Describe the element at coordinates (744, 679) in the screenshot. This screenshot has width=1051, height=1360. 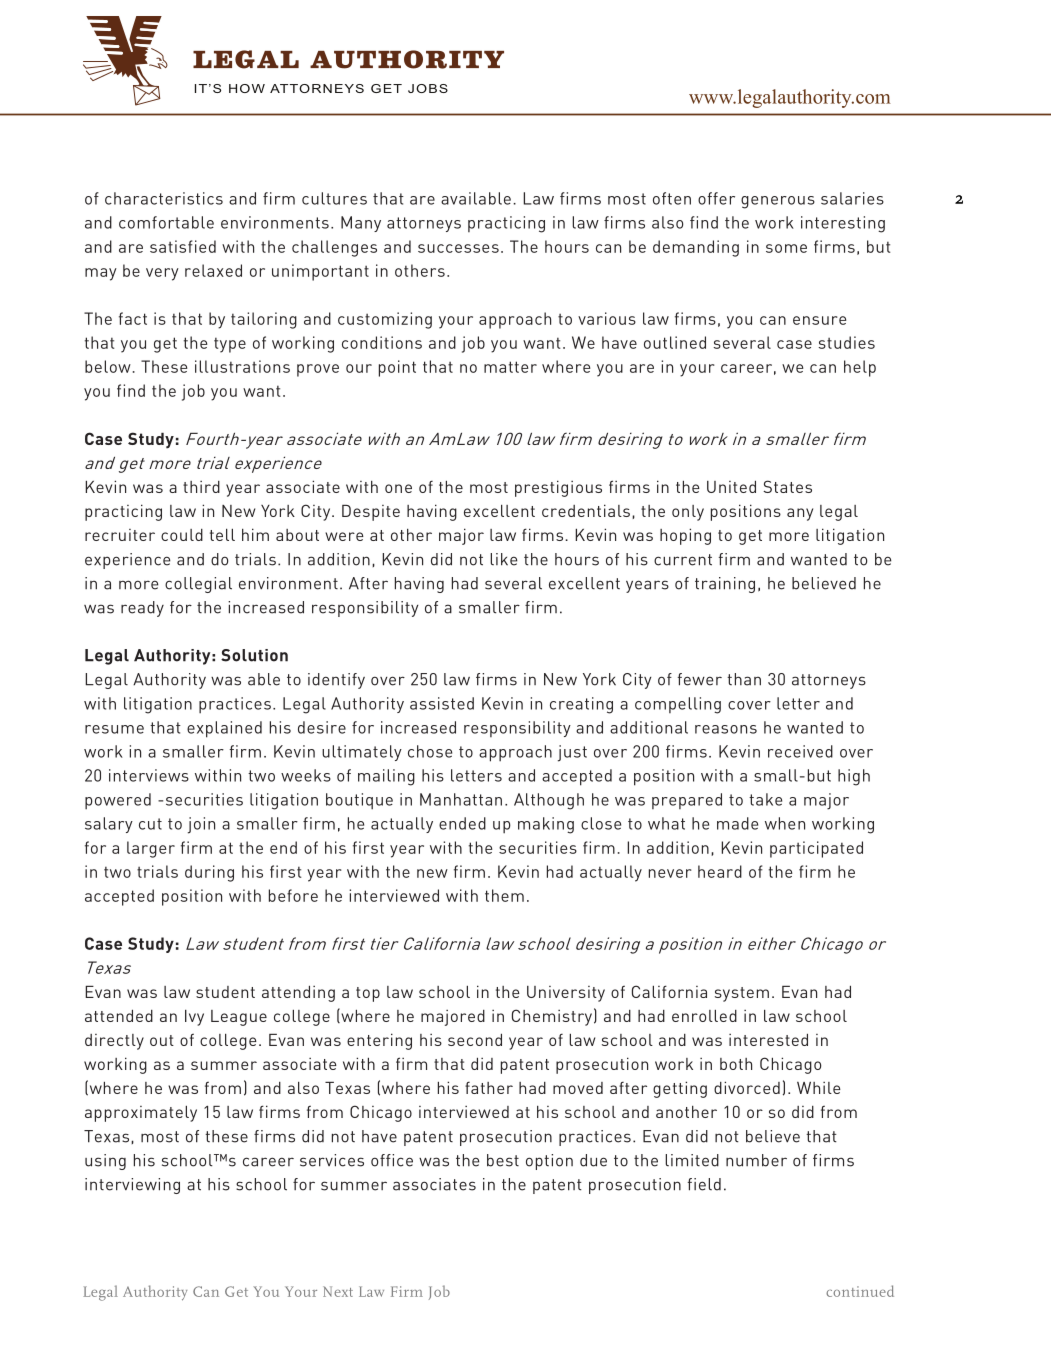
I see `than` at that location.
